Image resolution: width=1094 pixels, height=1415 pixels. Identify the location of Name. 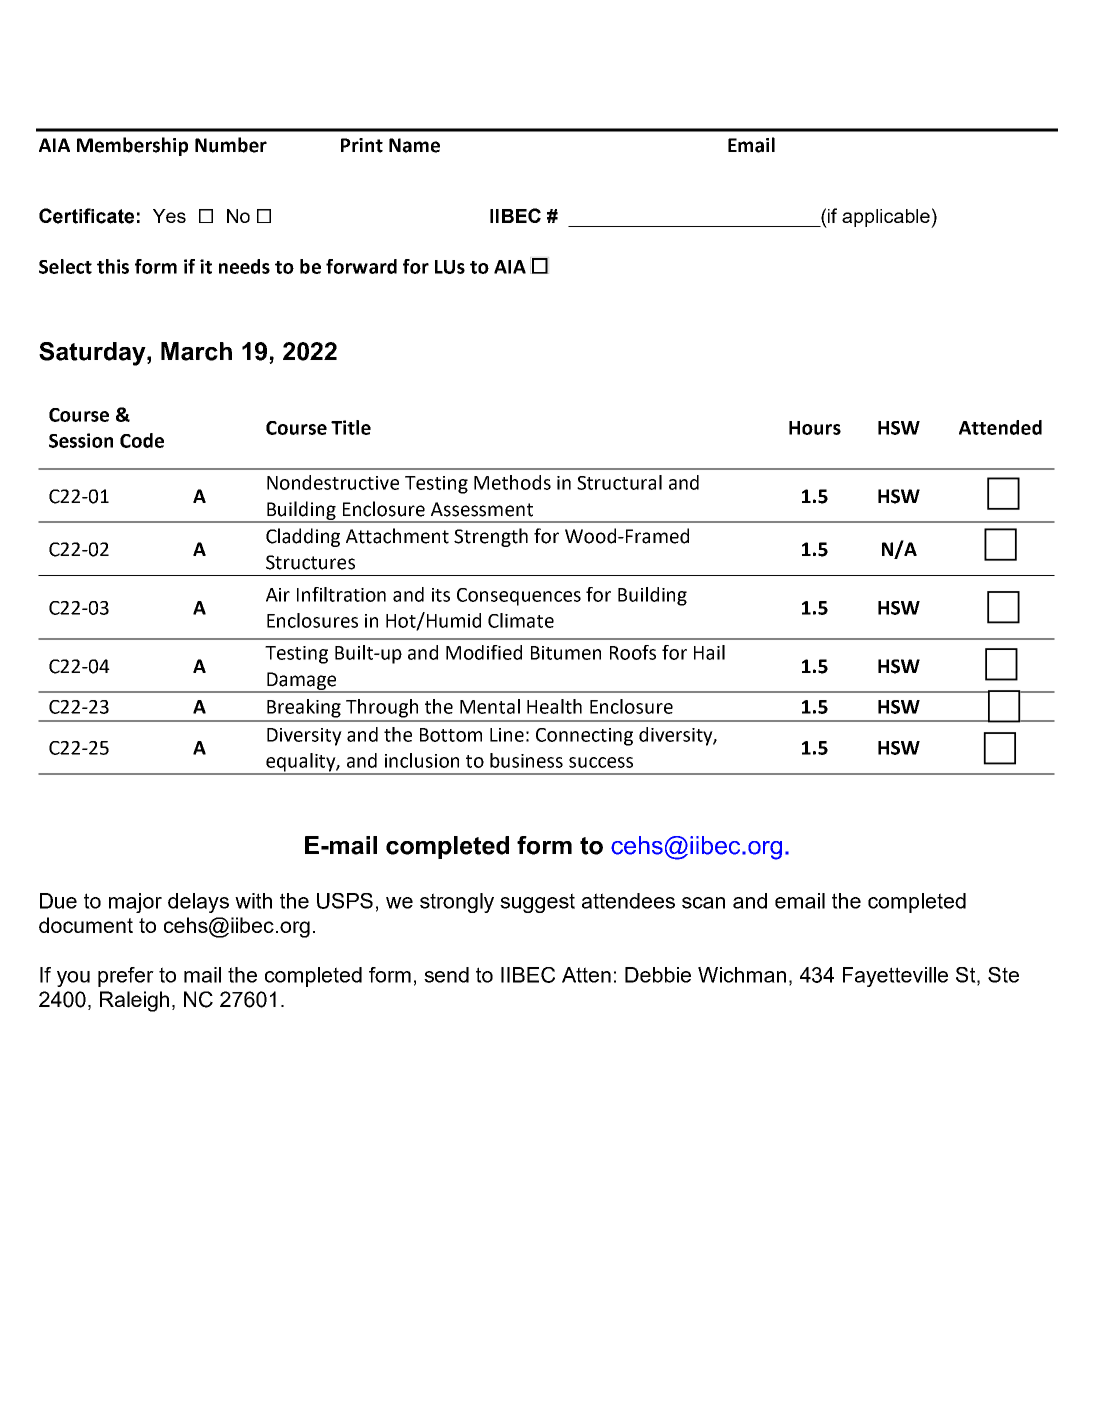
(414, 145).
